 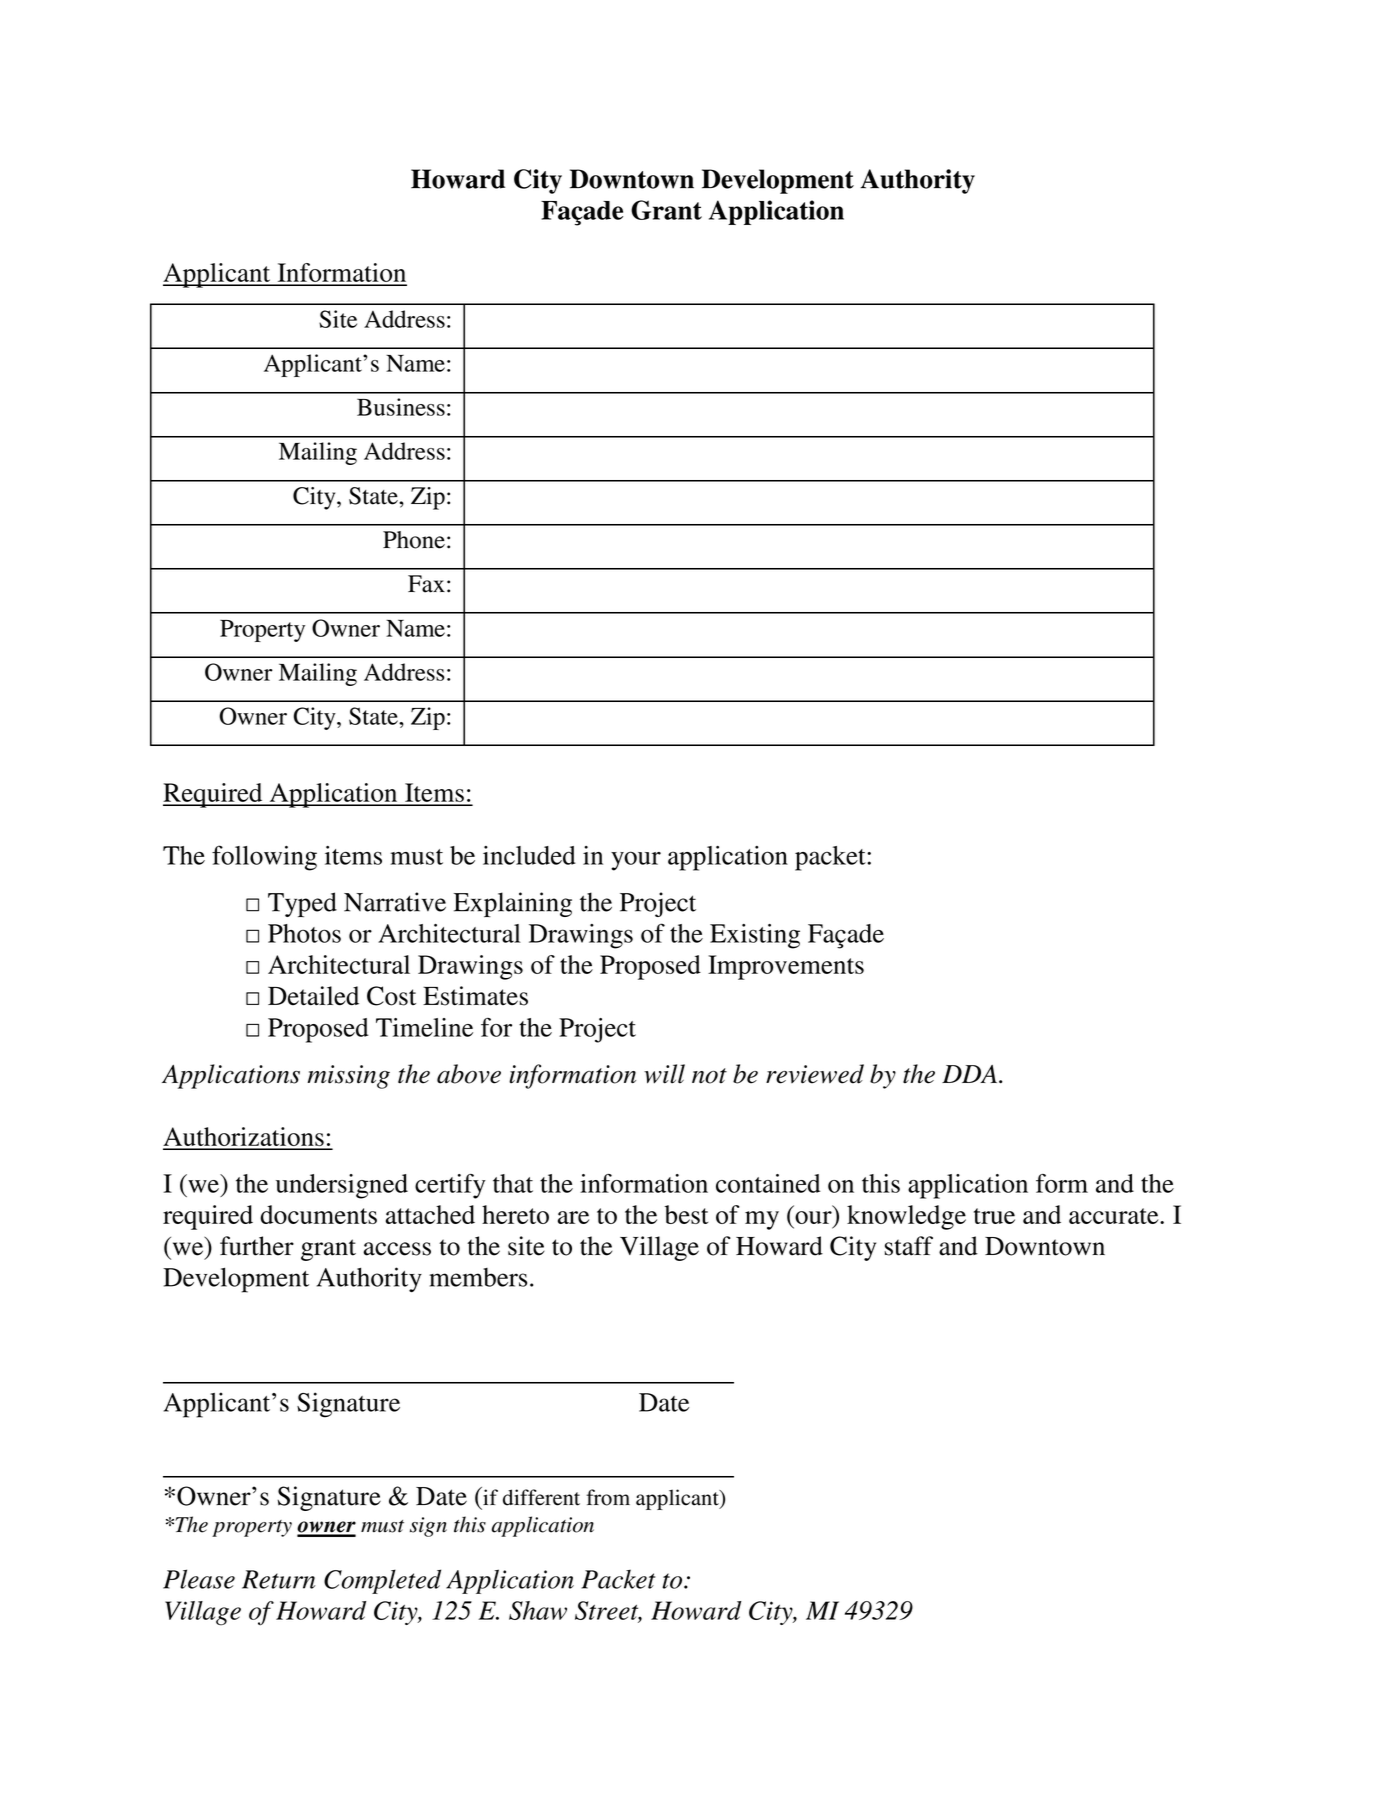 I want to click on Fax, so click(x=426, y=584).
